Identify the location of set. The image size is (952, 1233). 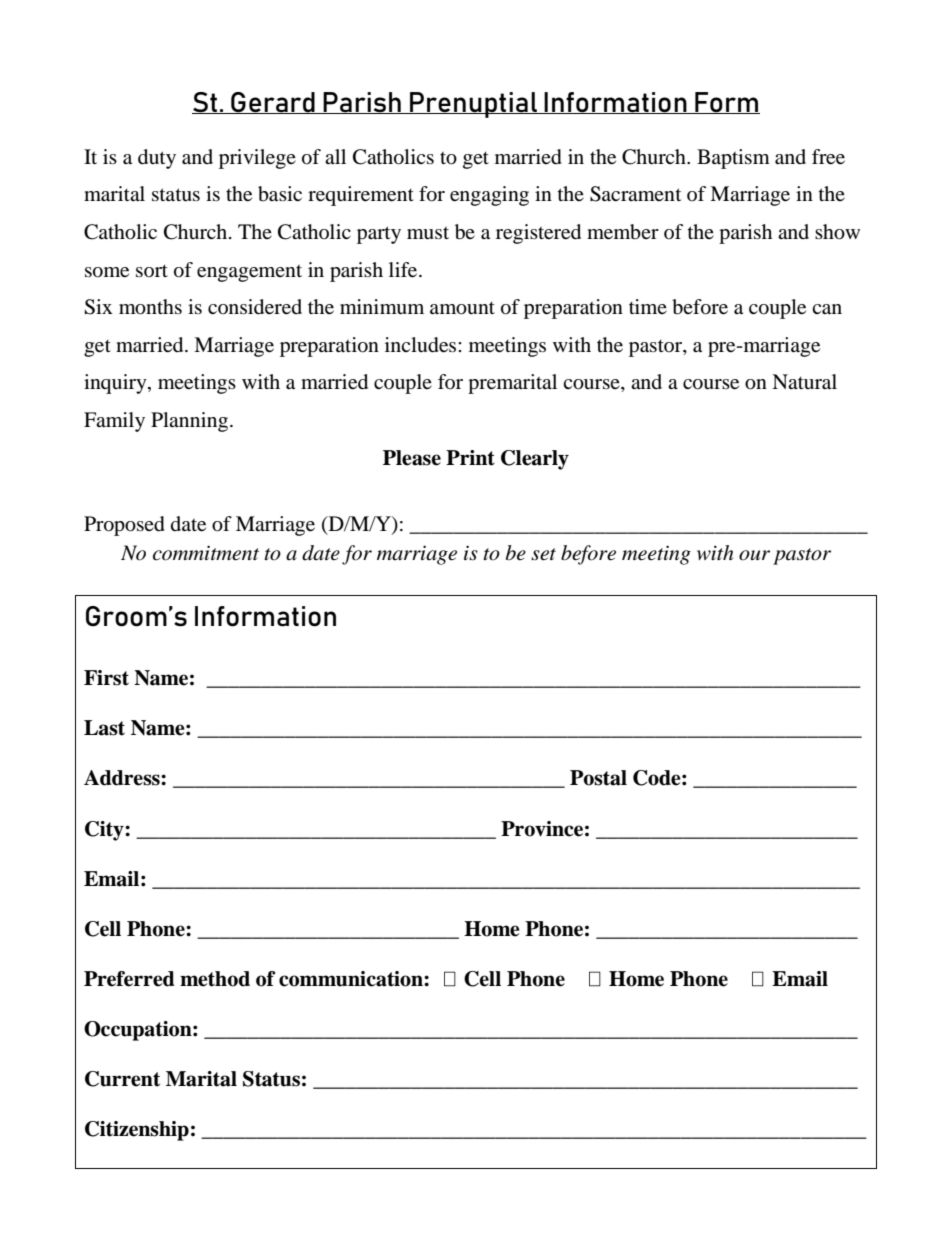
(543, 554).
